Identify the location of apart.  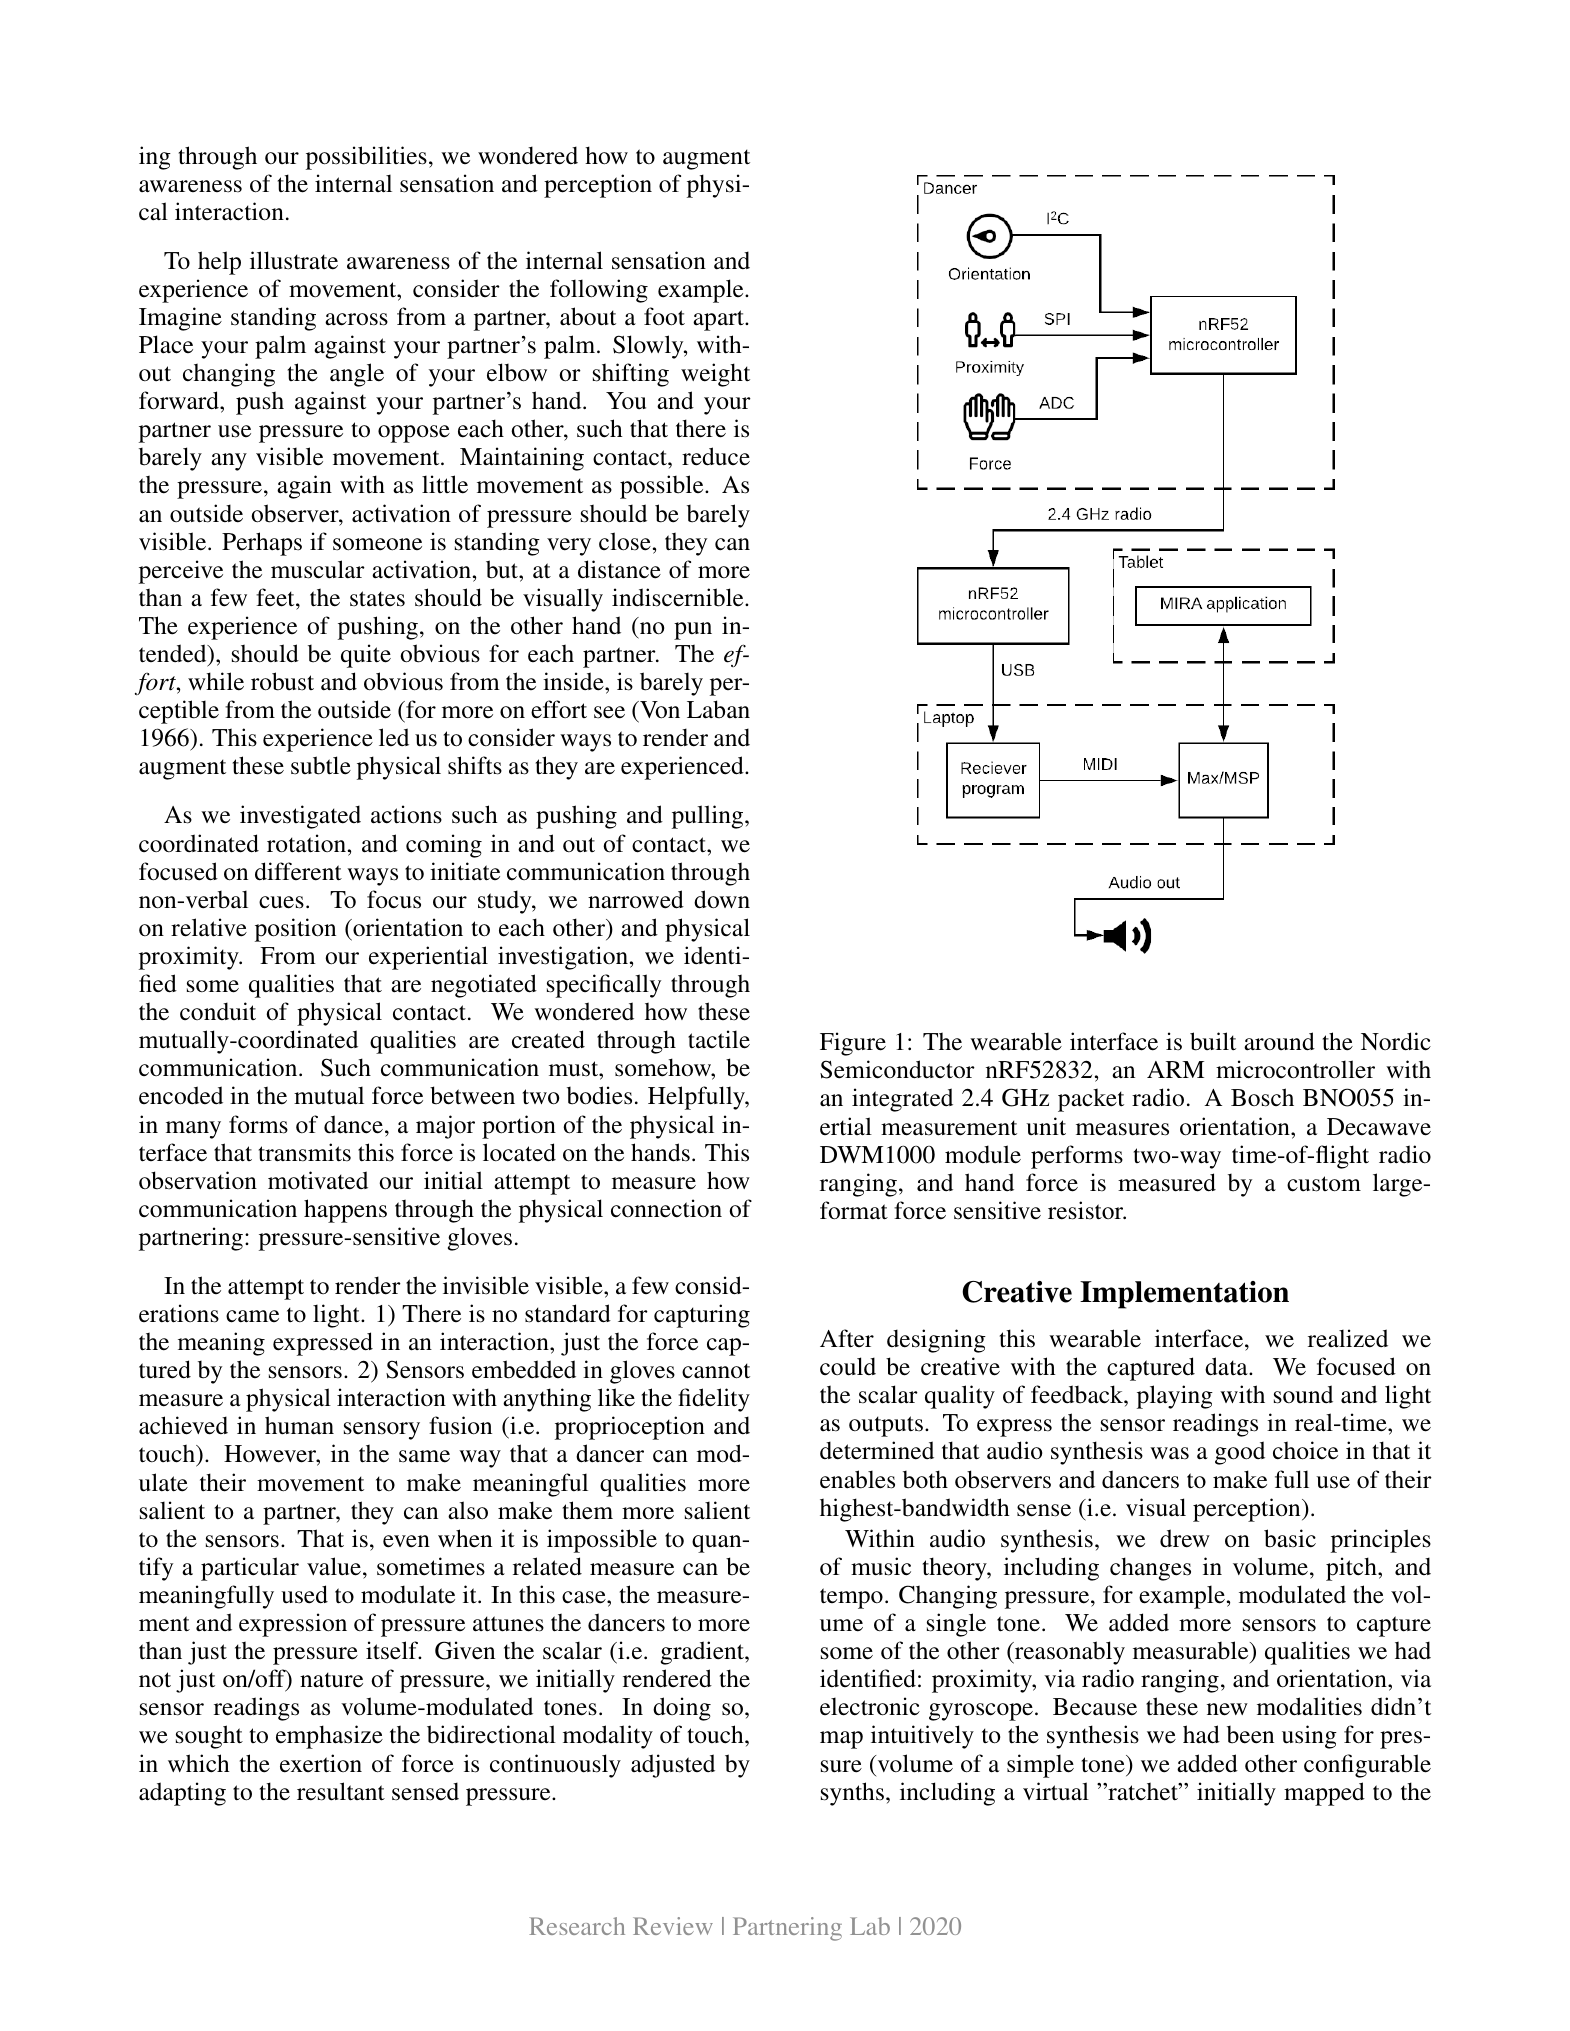
(719, 320).
